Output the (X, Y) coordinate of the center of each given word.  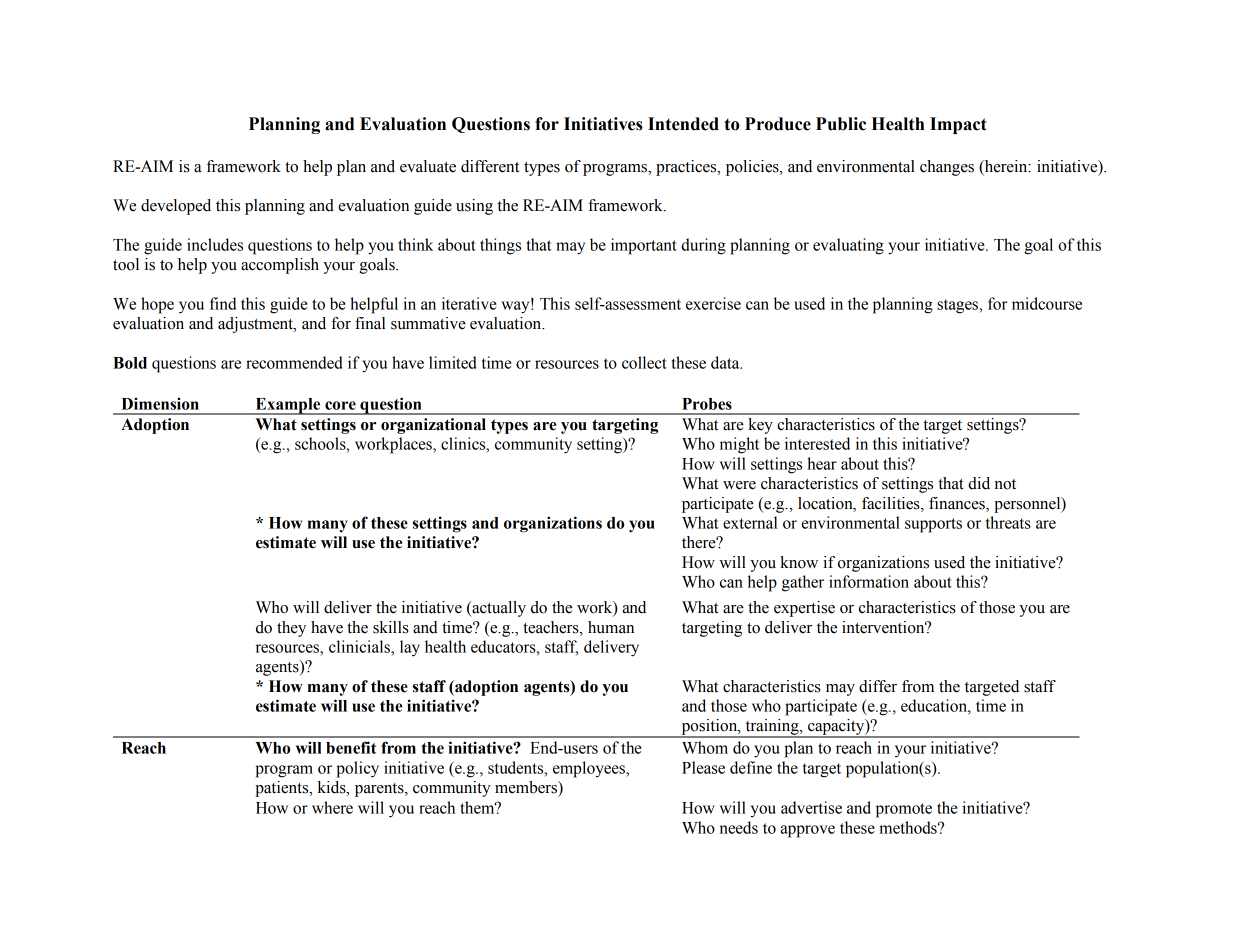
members (527, 787)
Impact (958, 125)
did (979, 483)
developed (176, 207)
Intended (683, 124)
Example (288, 406)
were (739, 485)
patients (283, 789)
